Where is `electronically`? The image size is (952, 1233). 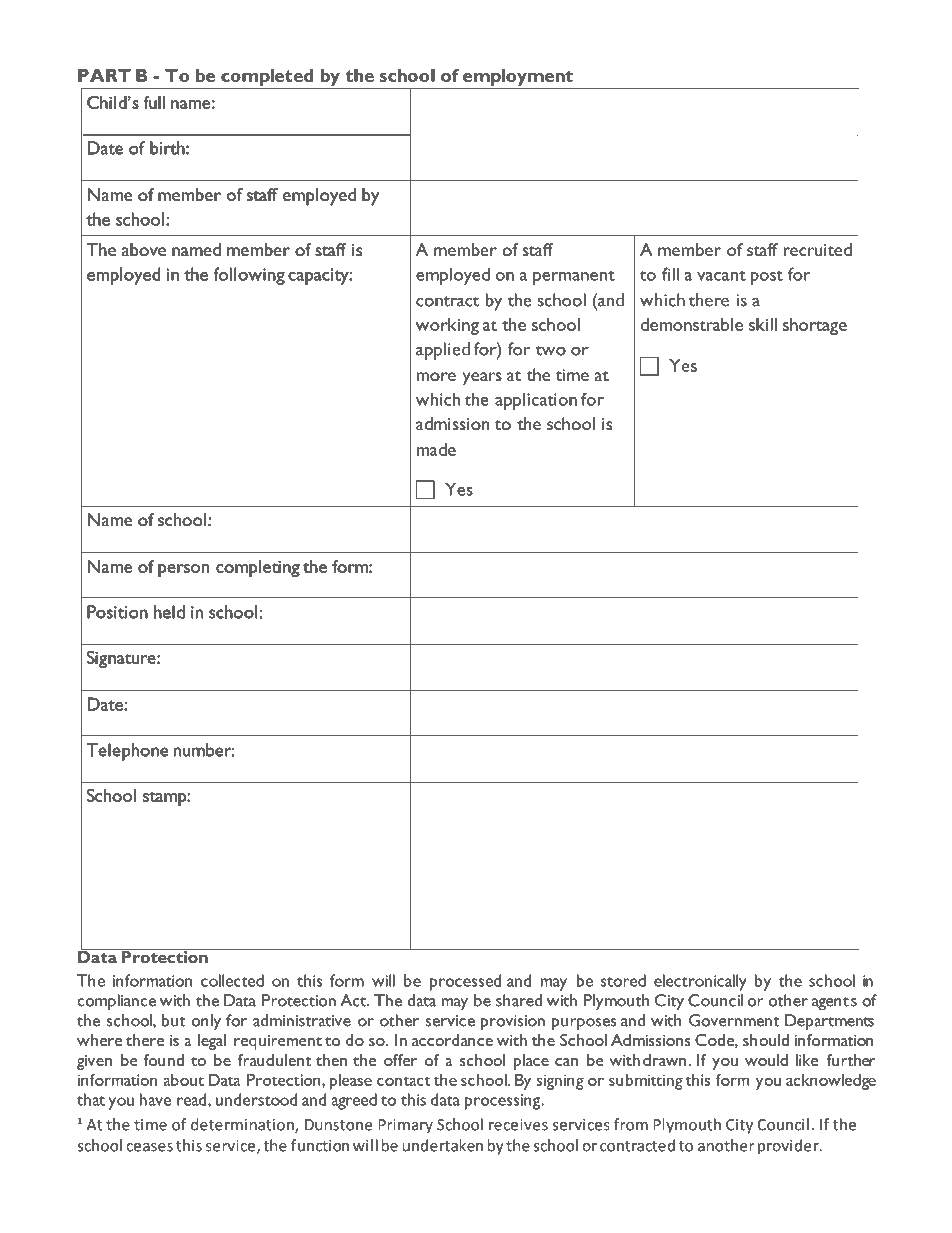 electronically is located at coordinates (700, 982).
